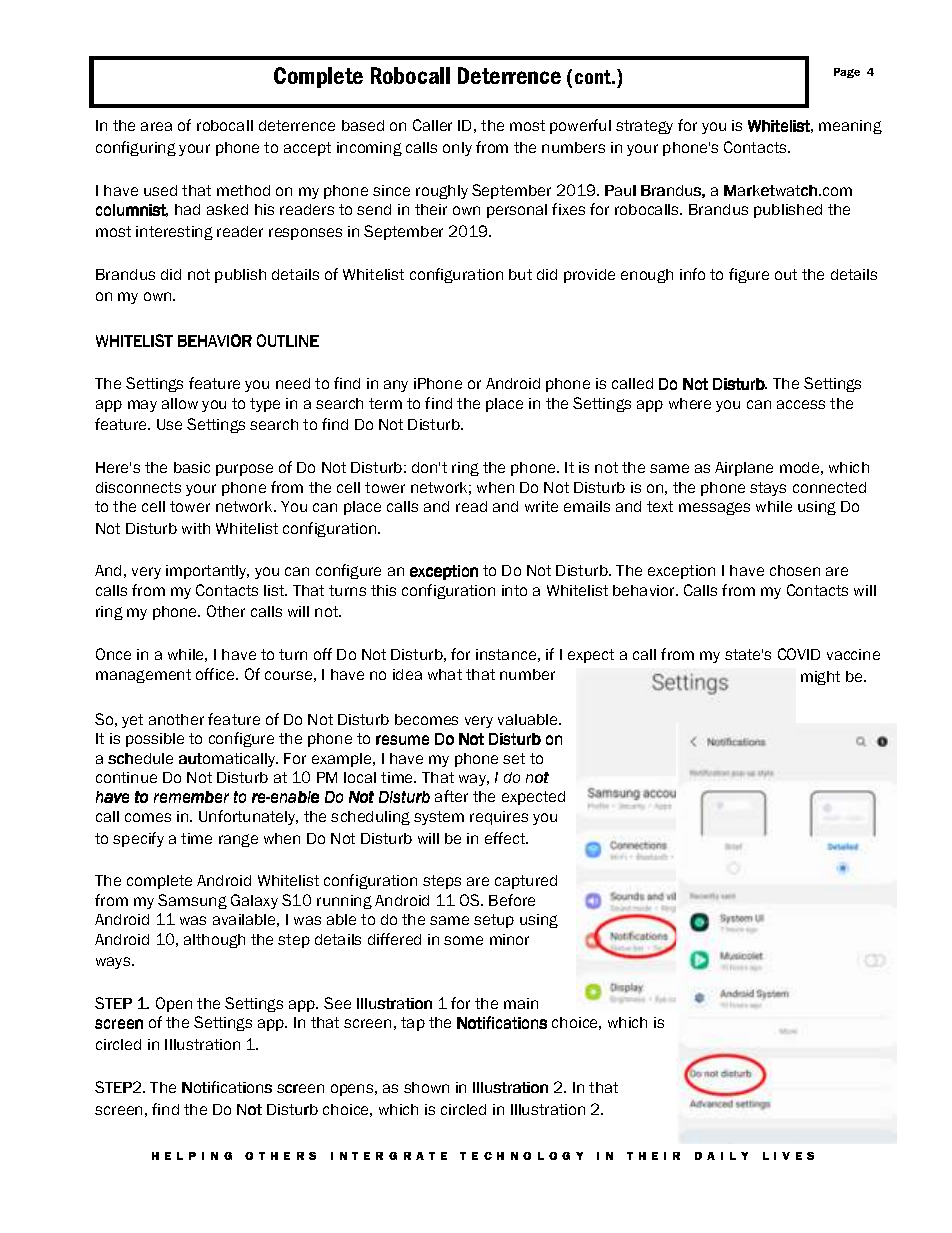 The height and width of the image is (1233, 952). What do you see at coordinates (850, 127) in the image?
I see `meaning` at bounding box center [850, 127].
